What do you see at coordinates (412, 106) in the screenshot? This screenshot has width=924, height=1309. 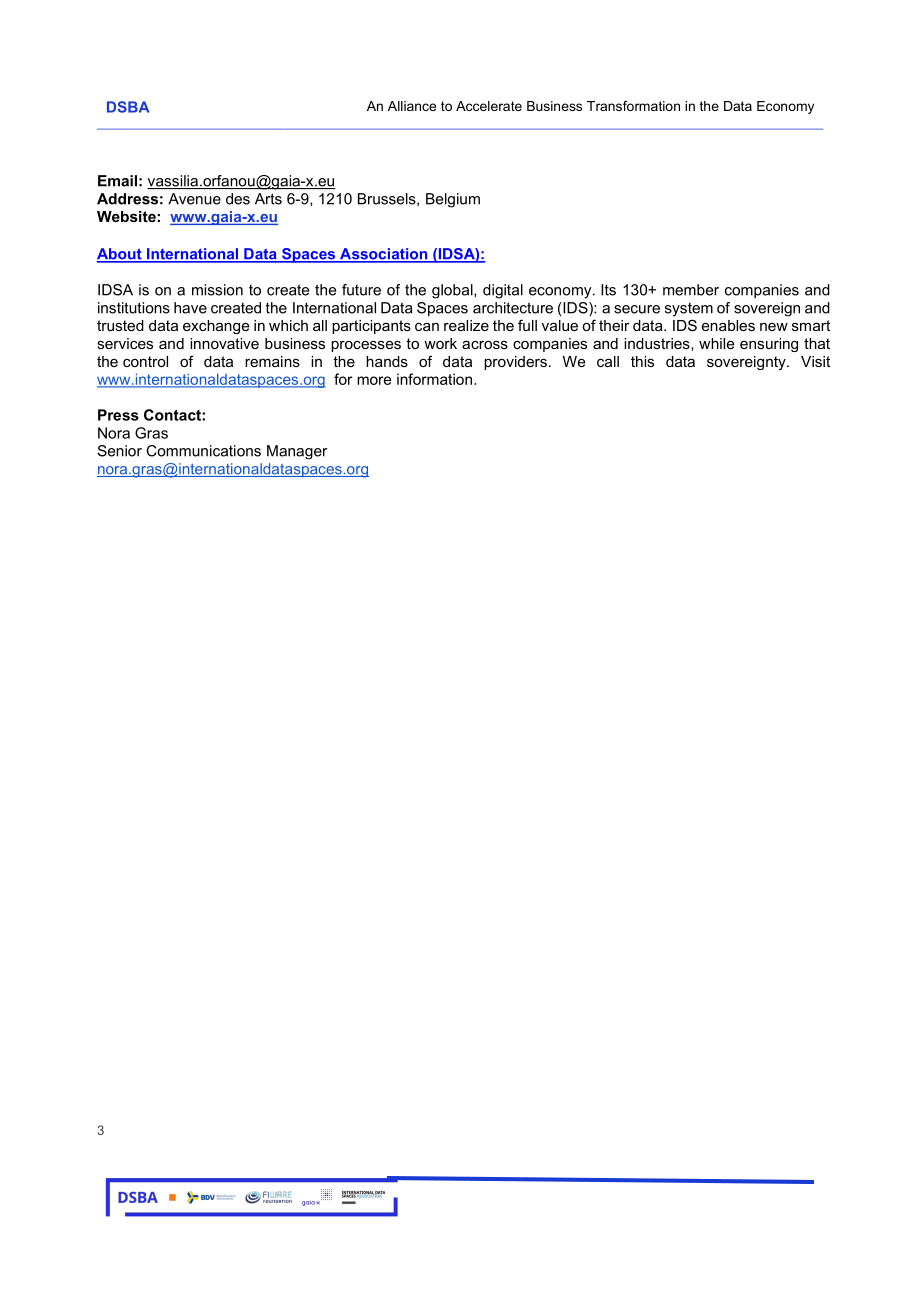 I see `Alliance` at bounding box center [412, 106].
